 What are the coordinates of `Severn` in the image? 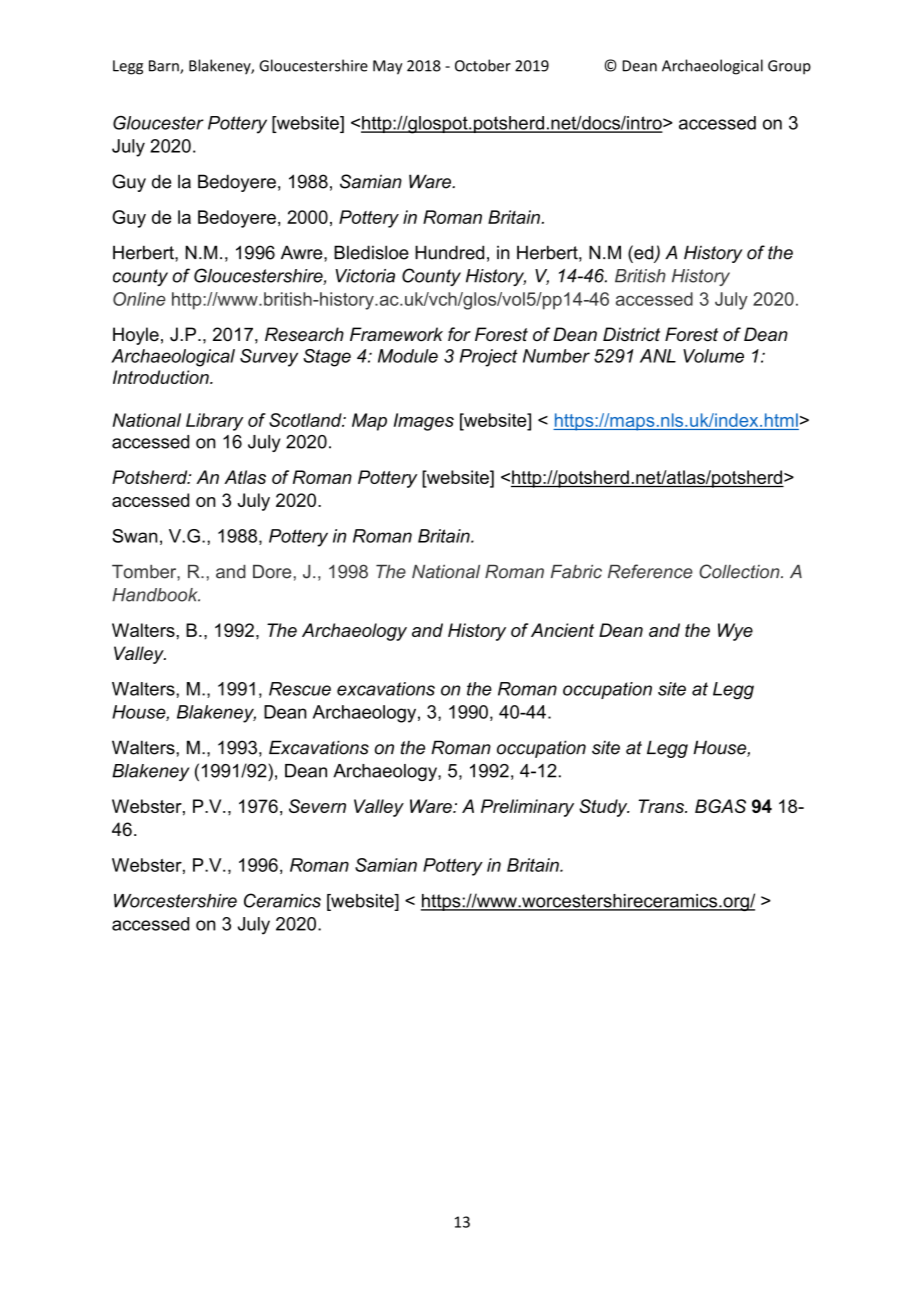 It's located at (317, 806).
